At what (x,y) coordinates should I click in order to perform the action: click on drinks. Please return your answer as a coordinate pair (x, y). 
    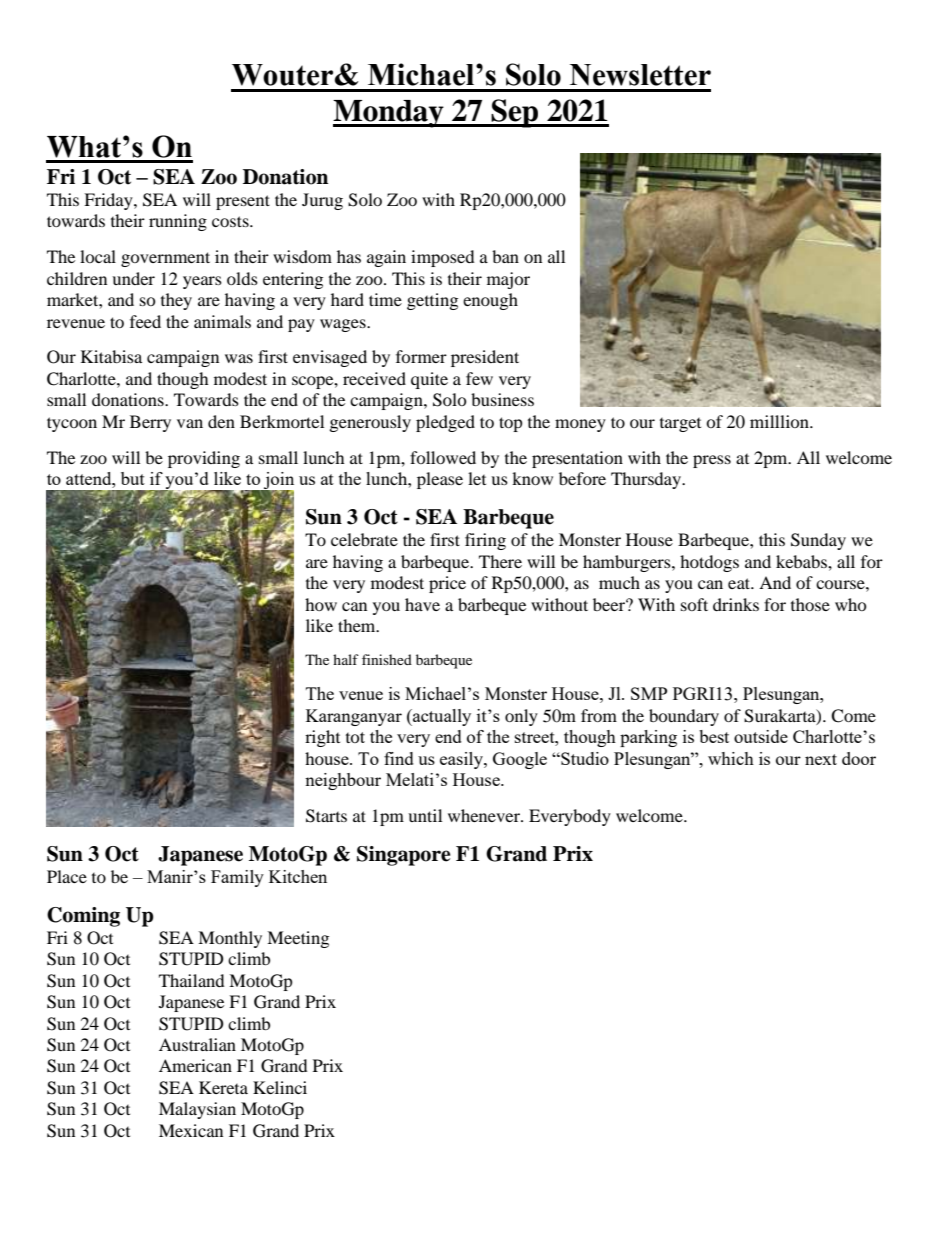
    Looking at the image, I should click on (736, 604).
